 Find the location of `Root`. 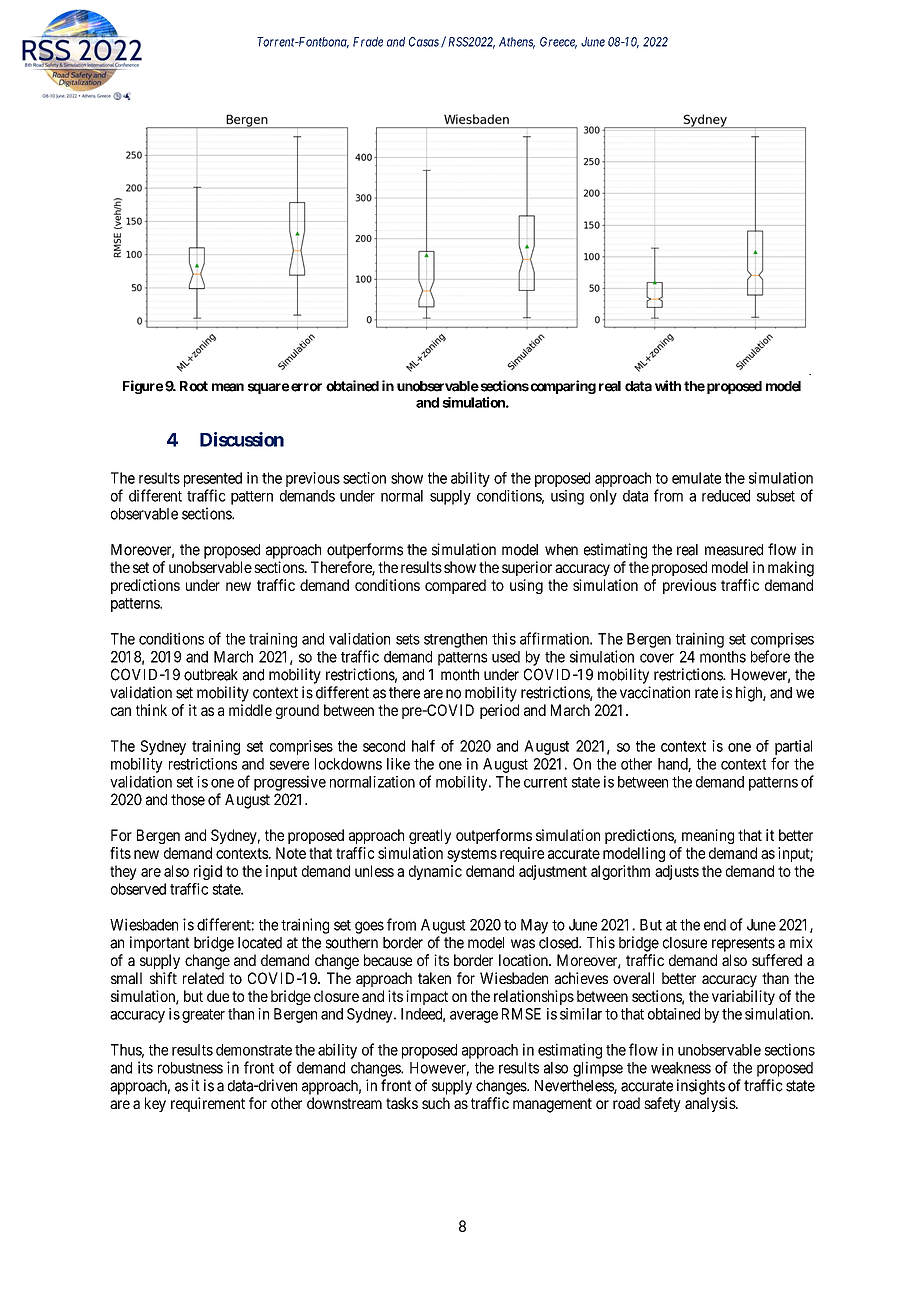

Root is located at coordinates (194, 386).
